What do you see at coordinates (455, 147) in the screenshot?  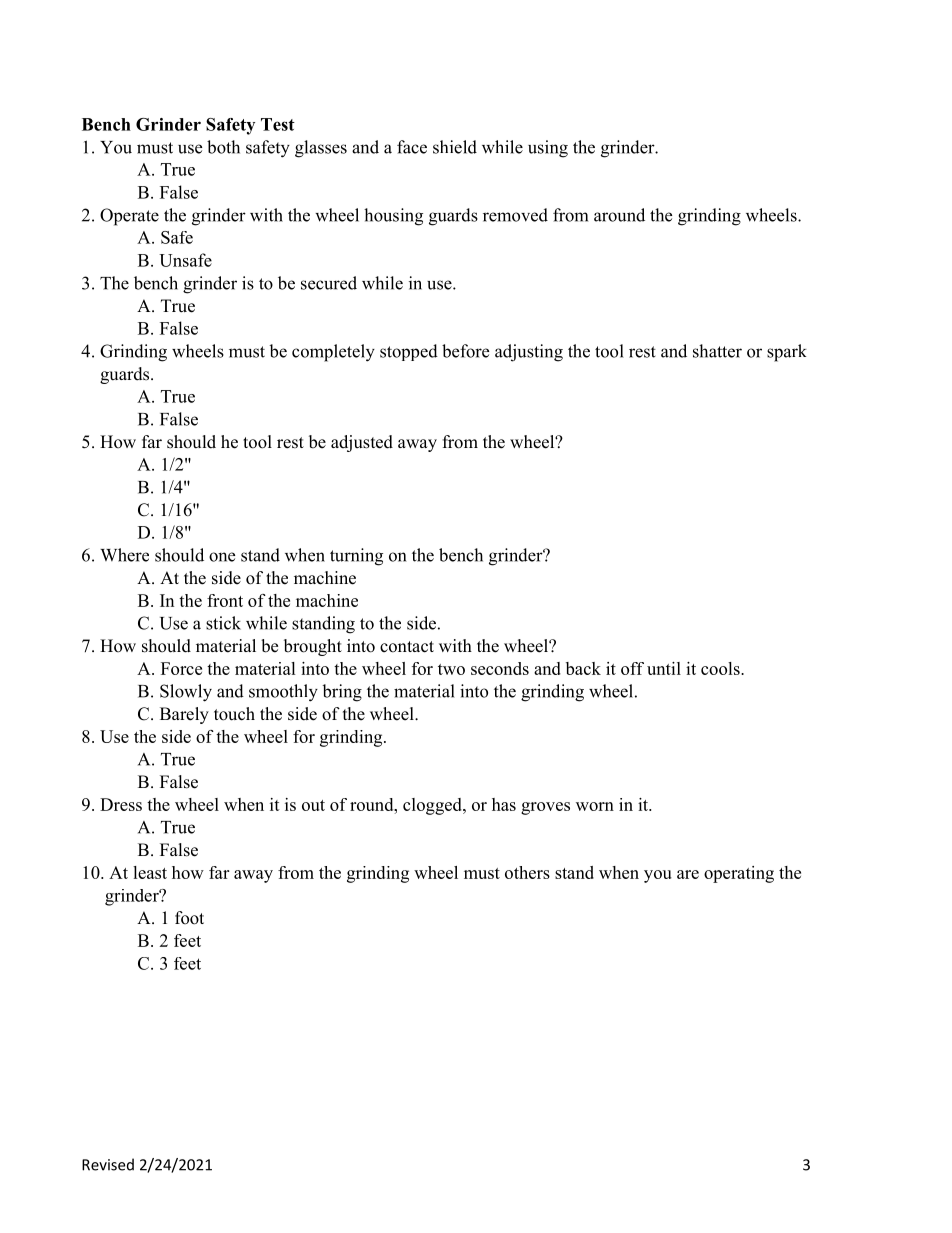 I see `shield` at bounding box center [455, 147].
